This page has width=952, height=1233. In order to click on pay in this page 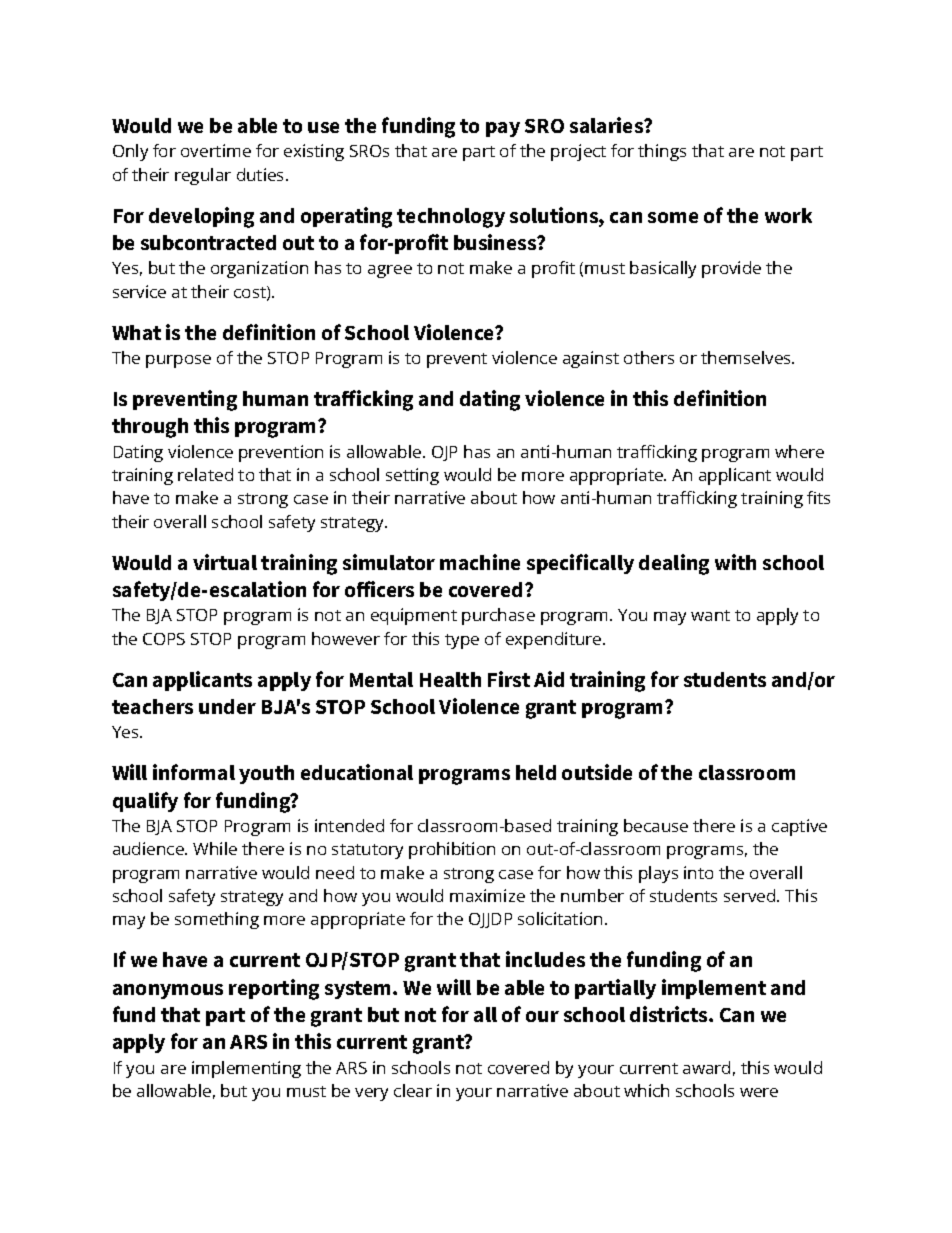, I will do `click(503, 129)`.
